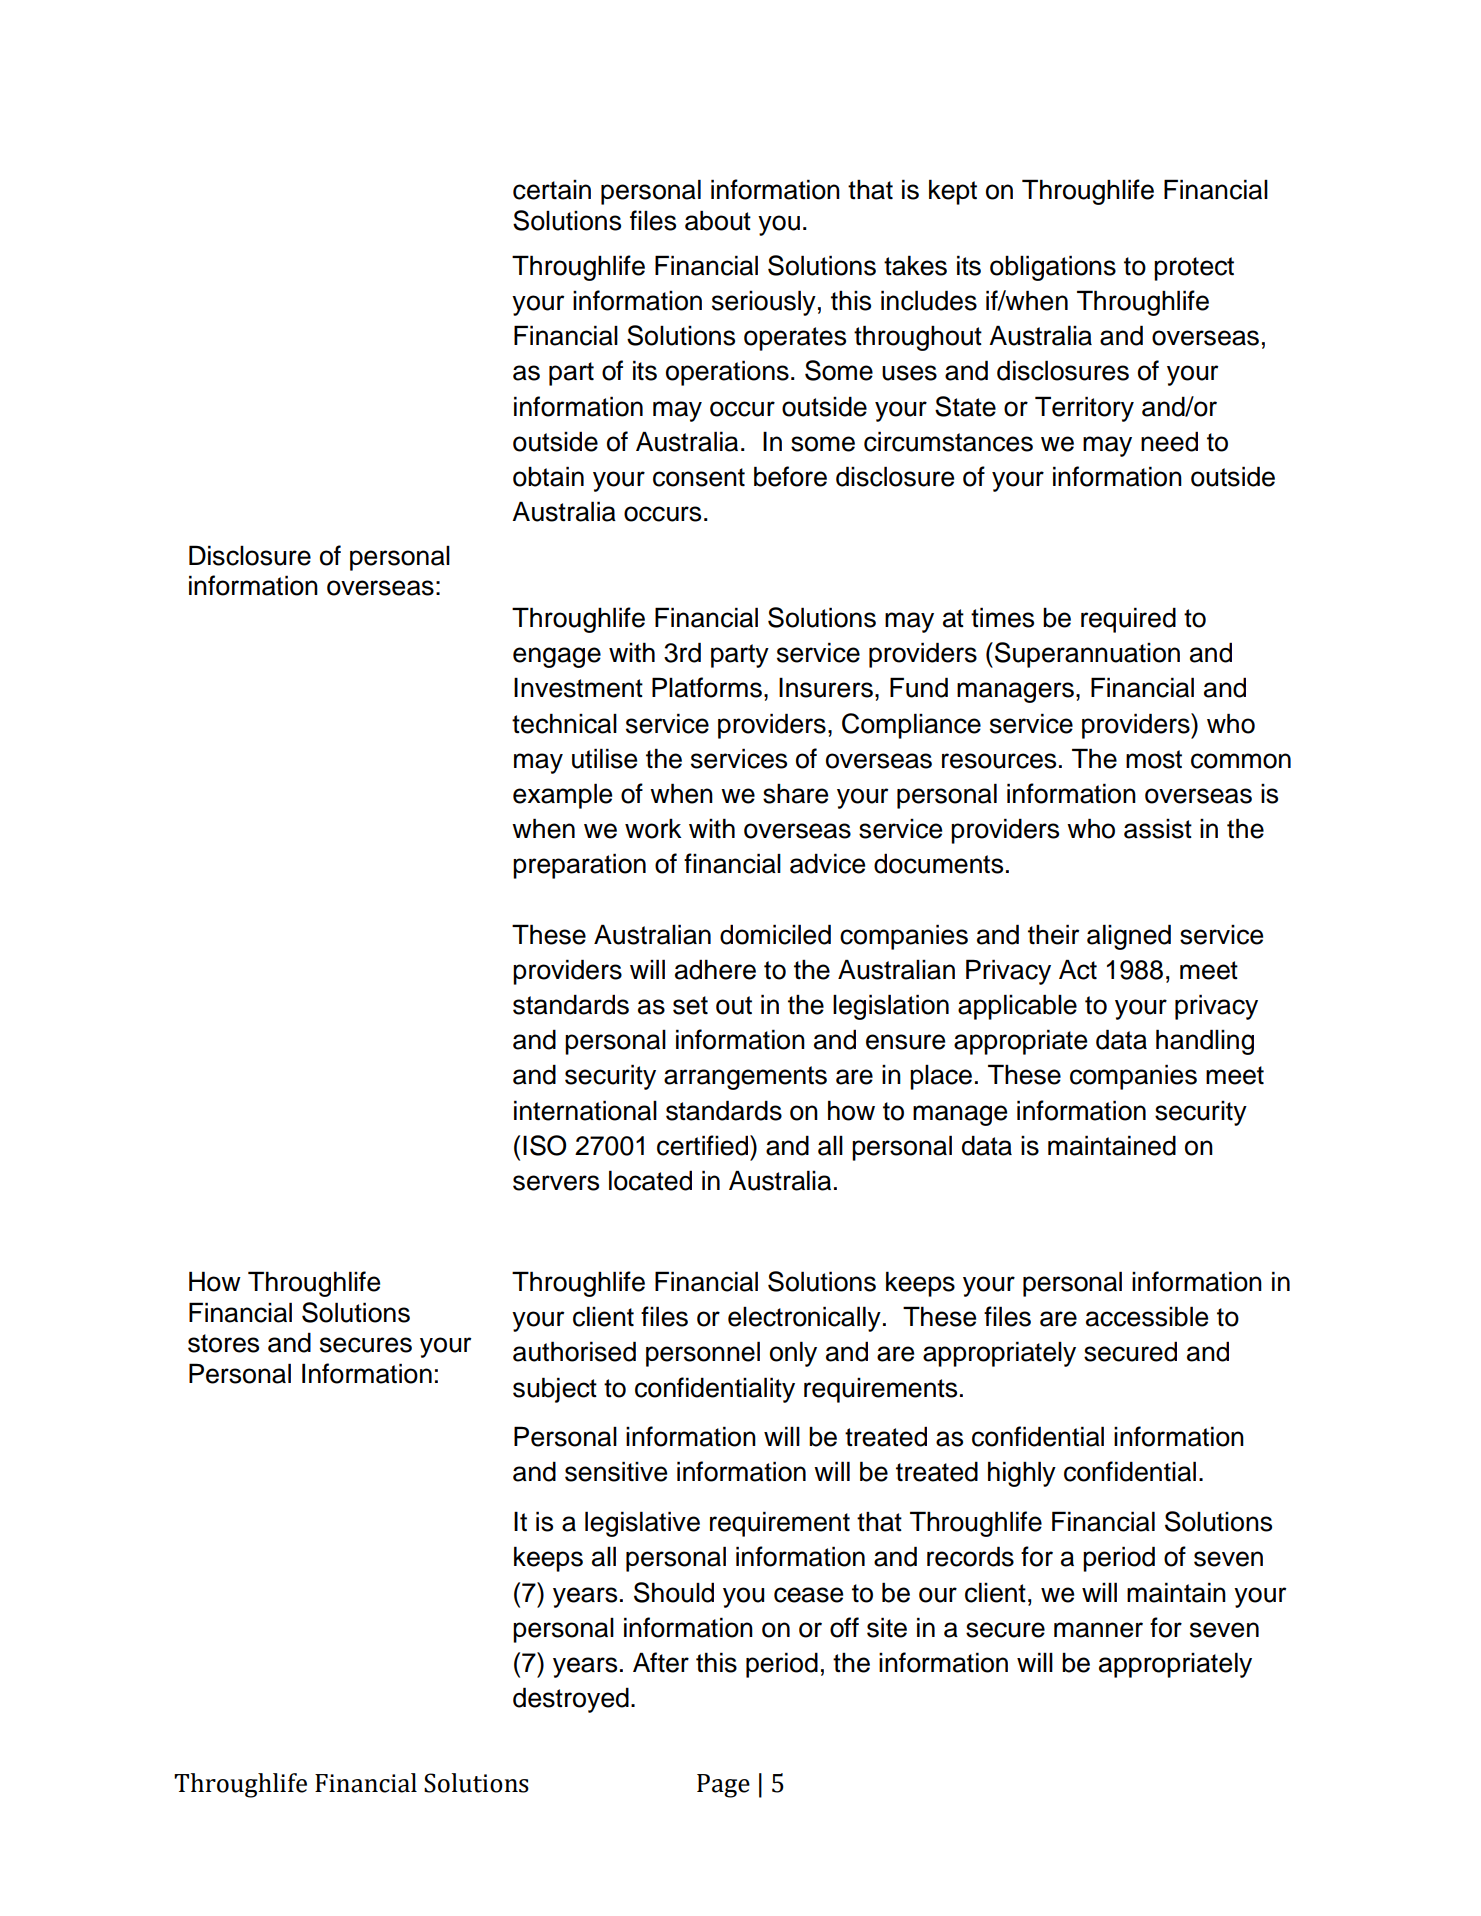 The width and height of the image is (1481, 1916). I want to click on required, so click(1128, 620).
